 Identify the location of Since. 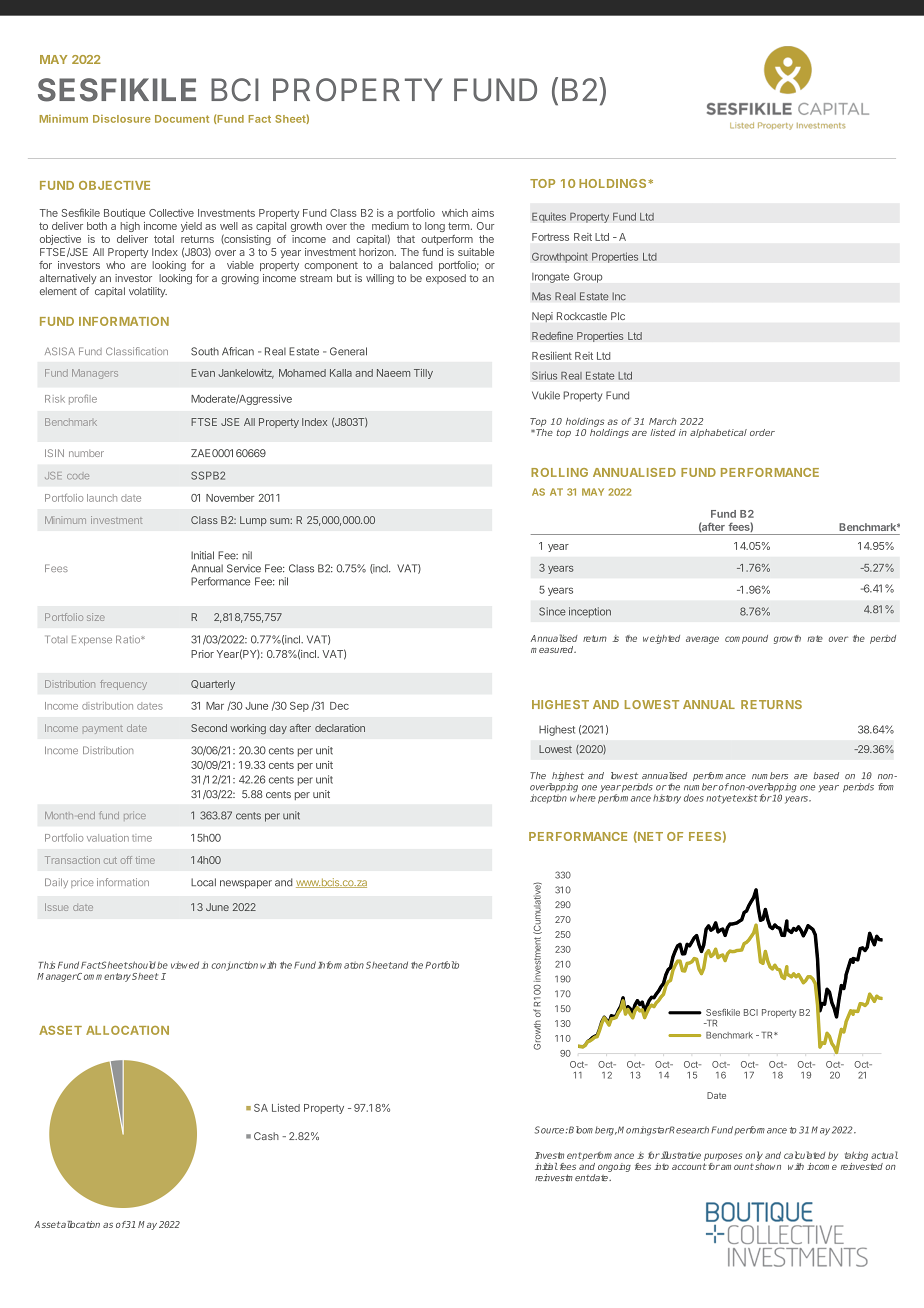
(552, 611).
